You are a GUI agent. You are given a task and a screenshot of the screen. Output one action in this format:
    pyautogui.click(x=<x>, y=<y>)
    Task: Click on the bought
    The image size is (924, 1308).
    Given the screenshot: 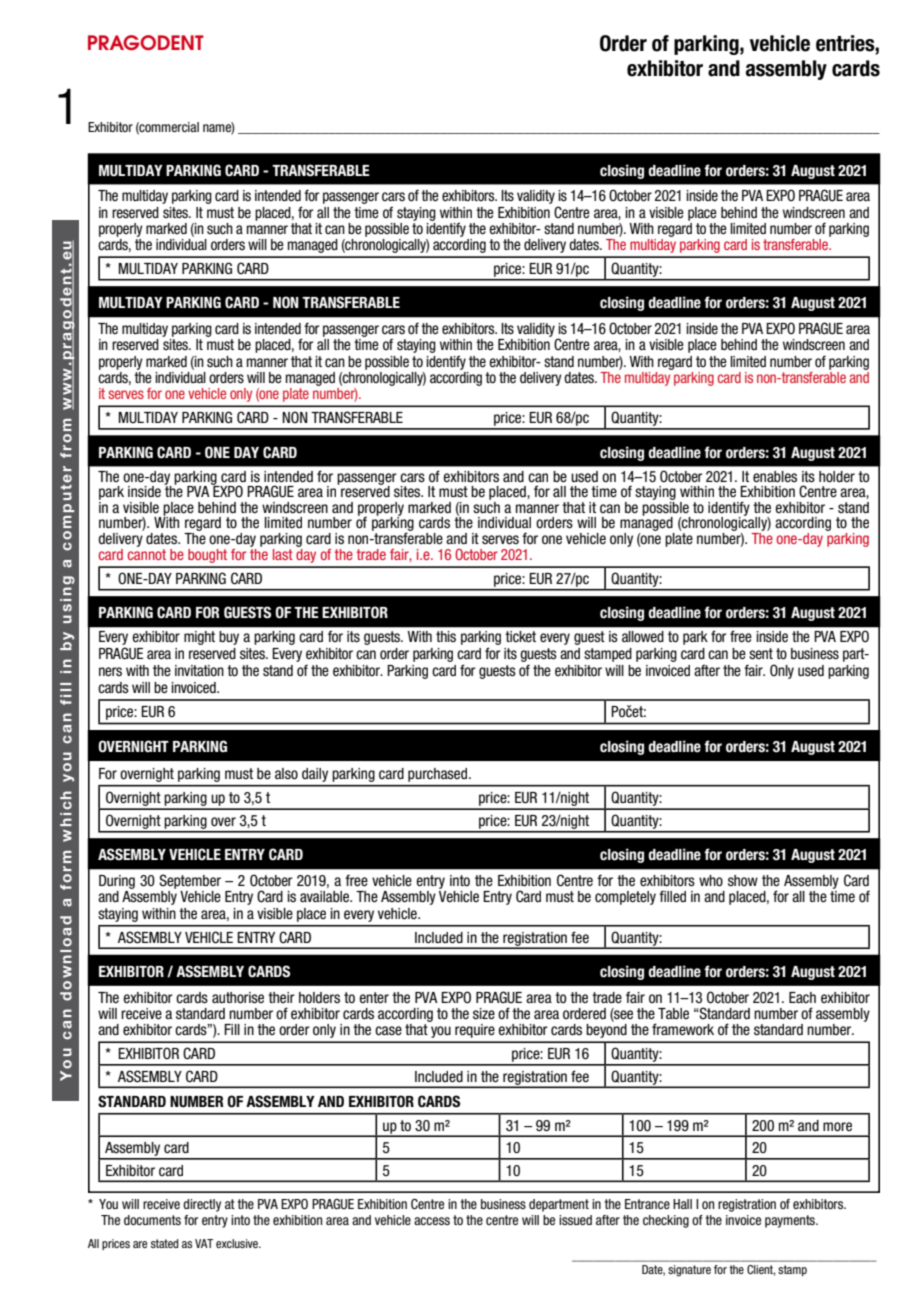 What is the action you would take?
    pyautogui.click(x=207, y=556)
